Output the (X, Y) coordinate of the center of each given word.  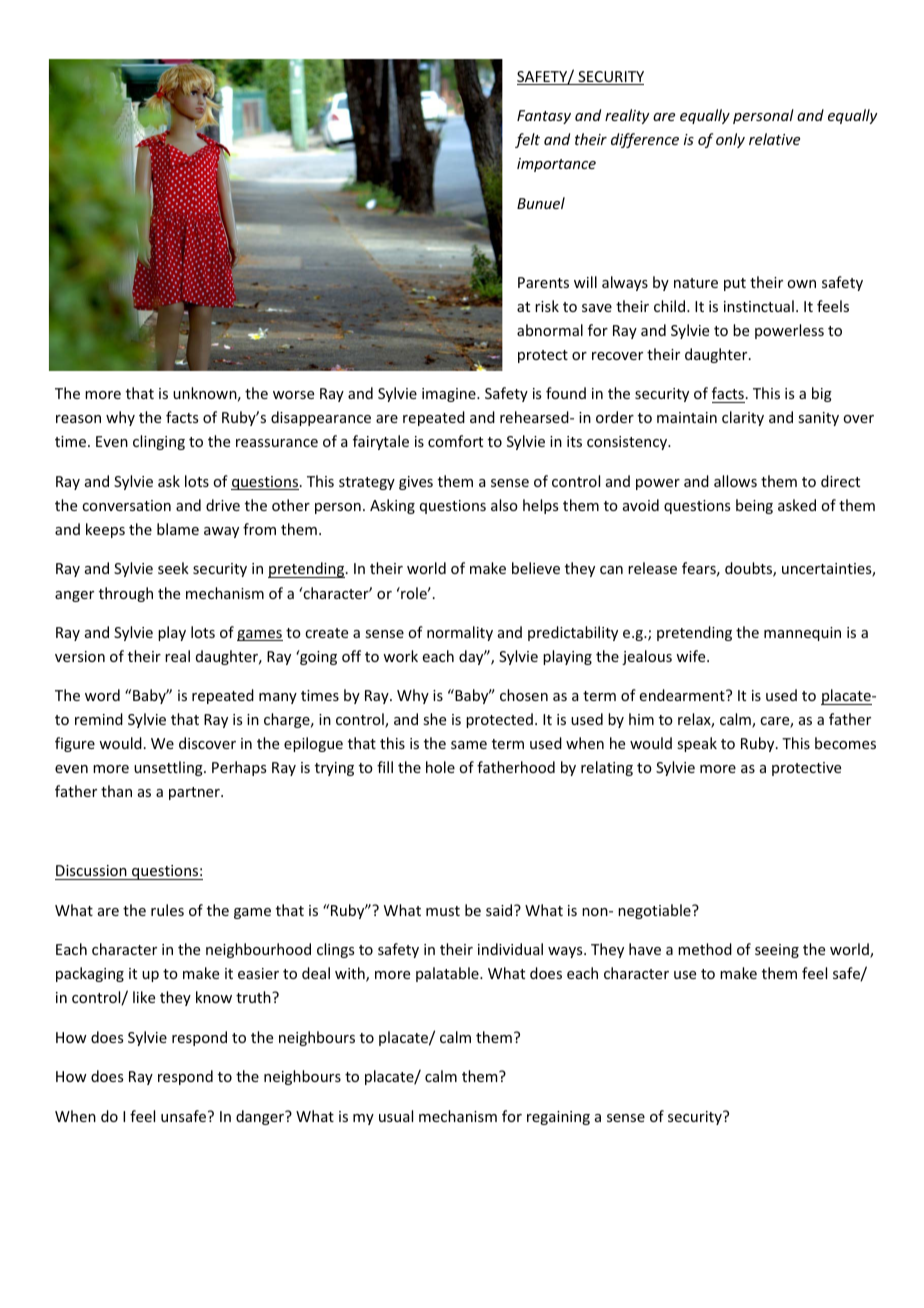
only (730, 140)
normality (460, 633)
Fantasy (544, 117)
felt (527, 140)
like (144, 997)
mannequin (802, 634)
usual (396, 1116)
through (126, 594)
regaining (558, 1118)
